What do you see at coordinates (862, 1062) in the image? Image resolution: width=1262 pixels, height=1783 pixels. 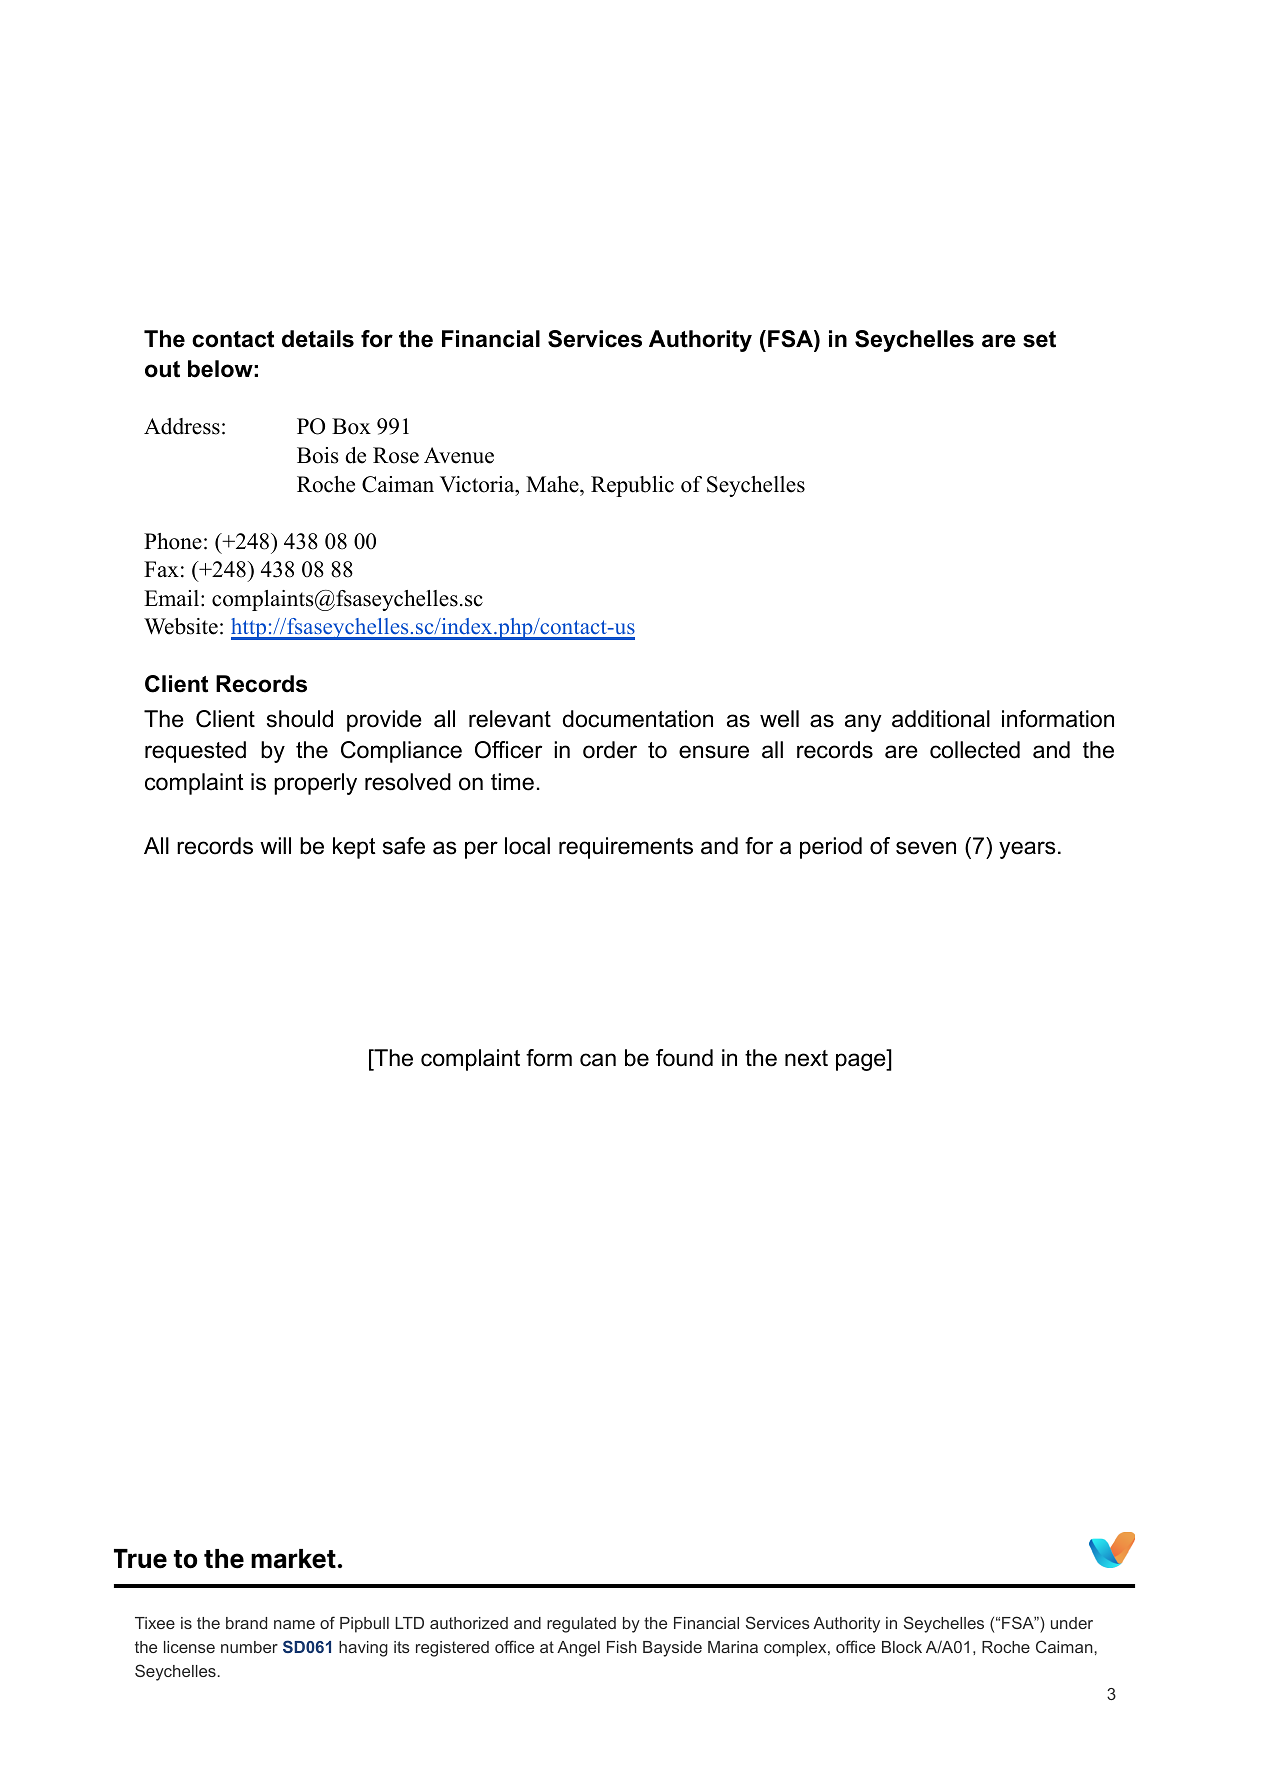 I see `page` at bounding box center [862, 1062].
